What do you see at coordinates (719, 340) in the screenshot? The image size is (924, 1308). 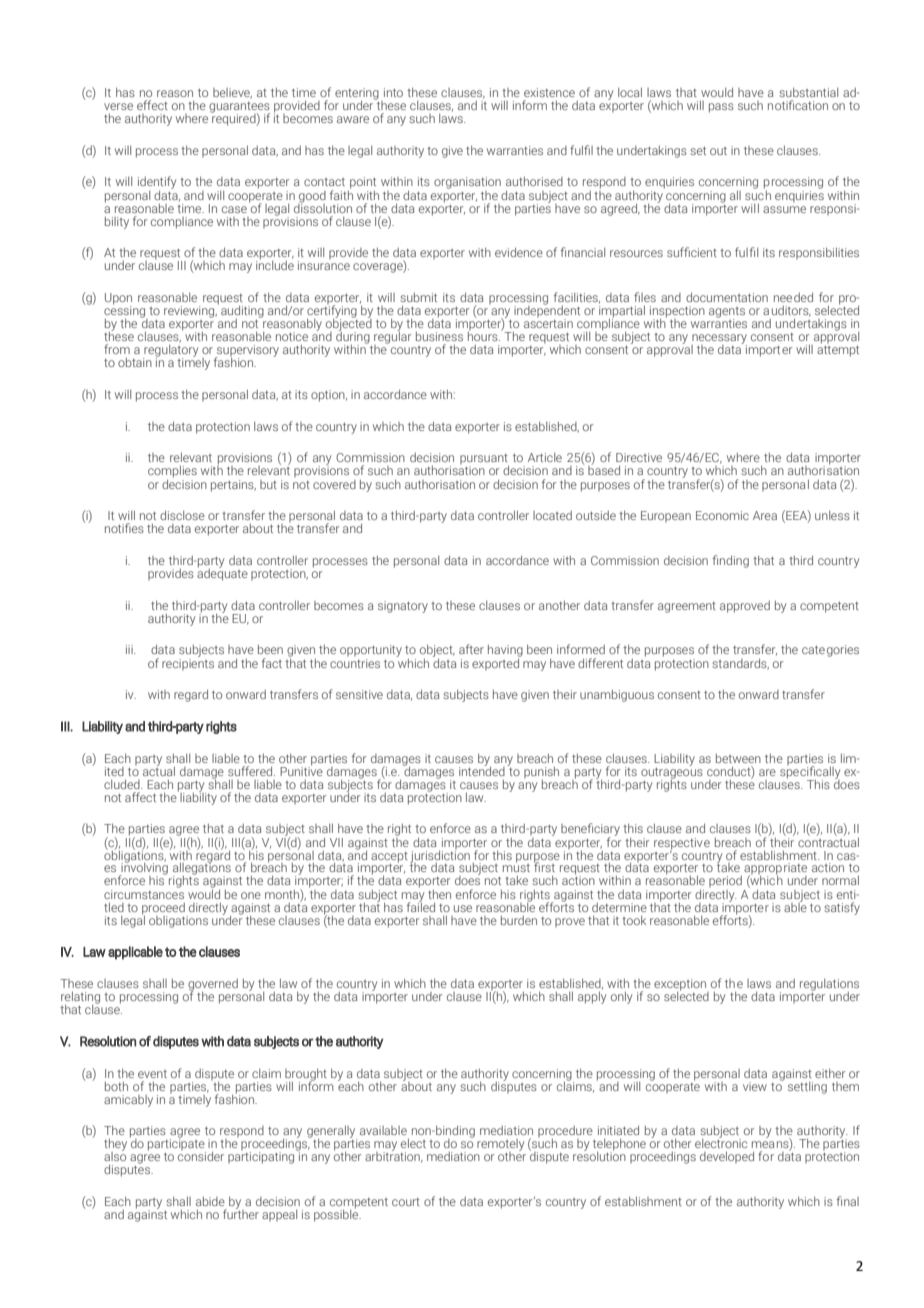 I see `necessary` at bounding box center [719, 340].
